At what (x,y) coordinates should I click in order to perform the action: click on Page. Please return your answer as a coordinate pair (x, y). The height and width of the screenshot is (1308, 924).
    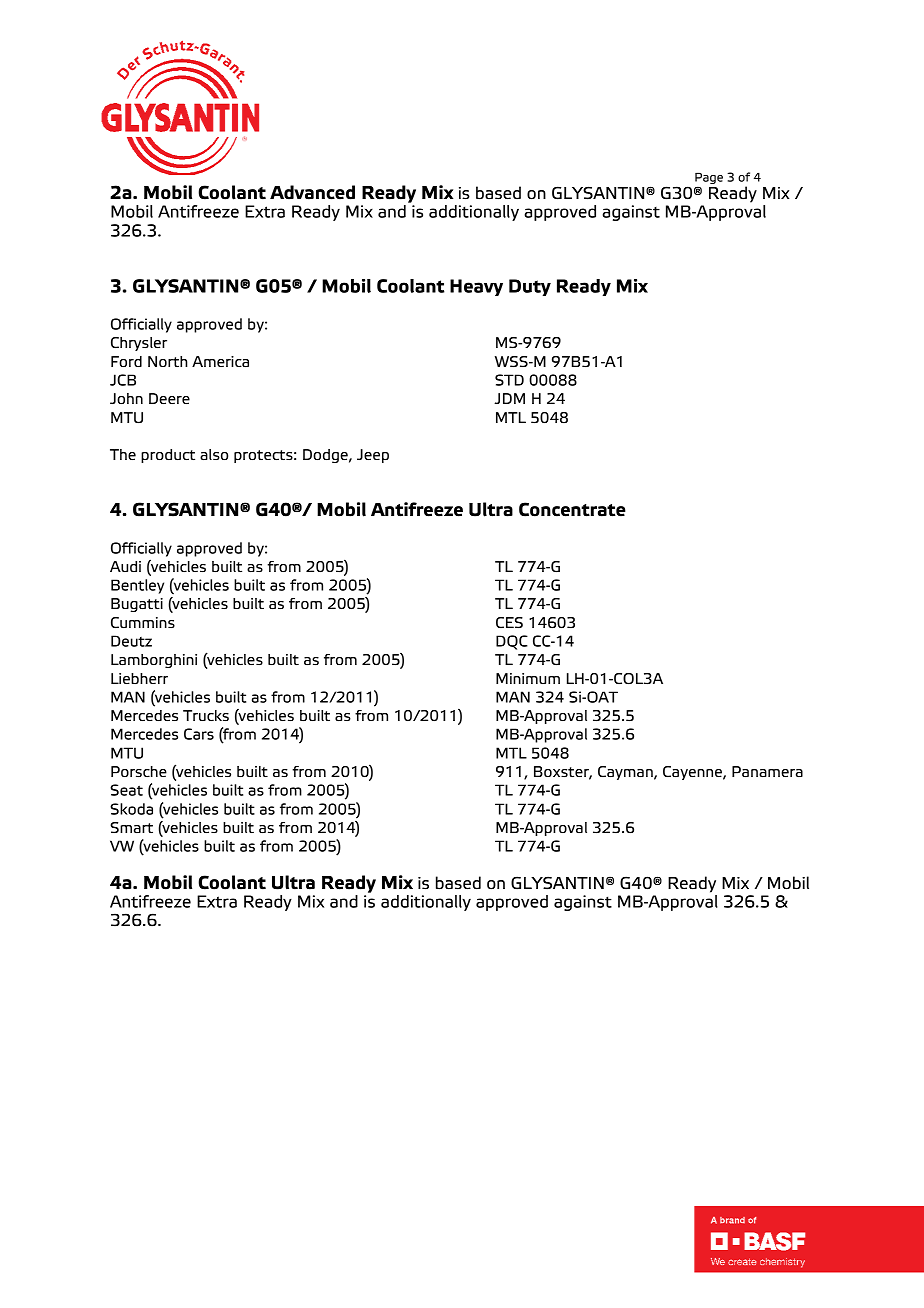
    Looking at the image, I should click on (709, 179).
